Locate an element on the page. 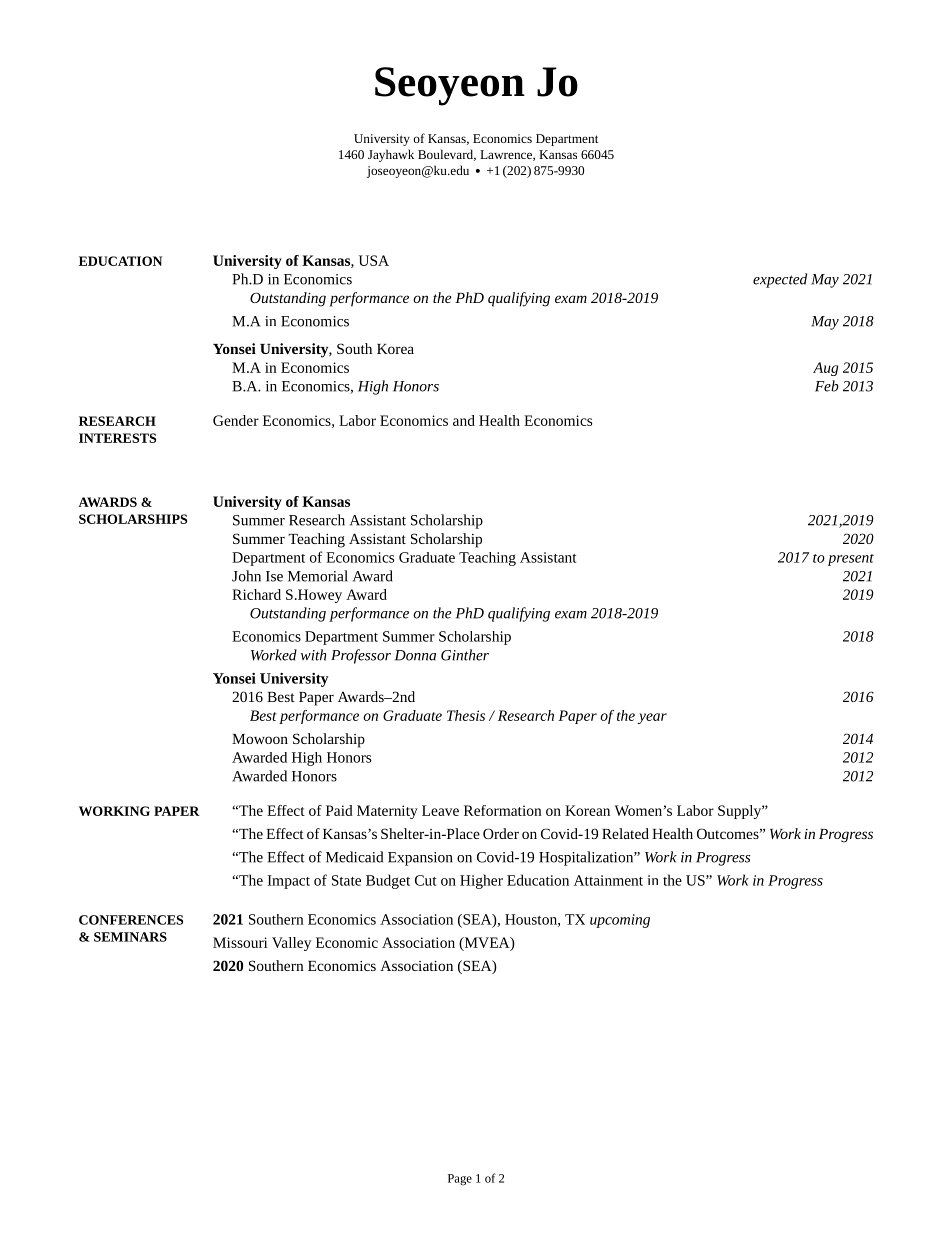 This document has height=1233, width=952. with is located at coordinates (313, 655).
